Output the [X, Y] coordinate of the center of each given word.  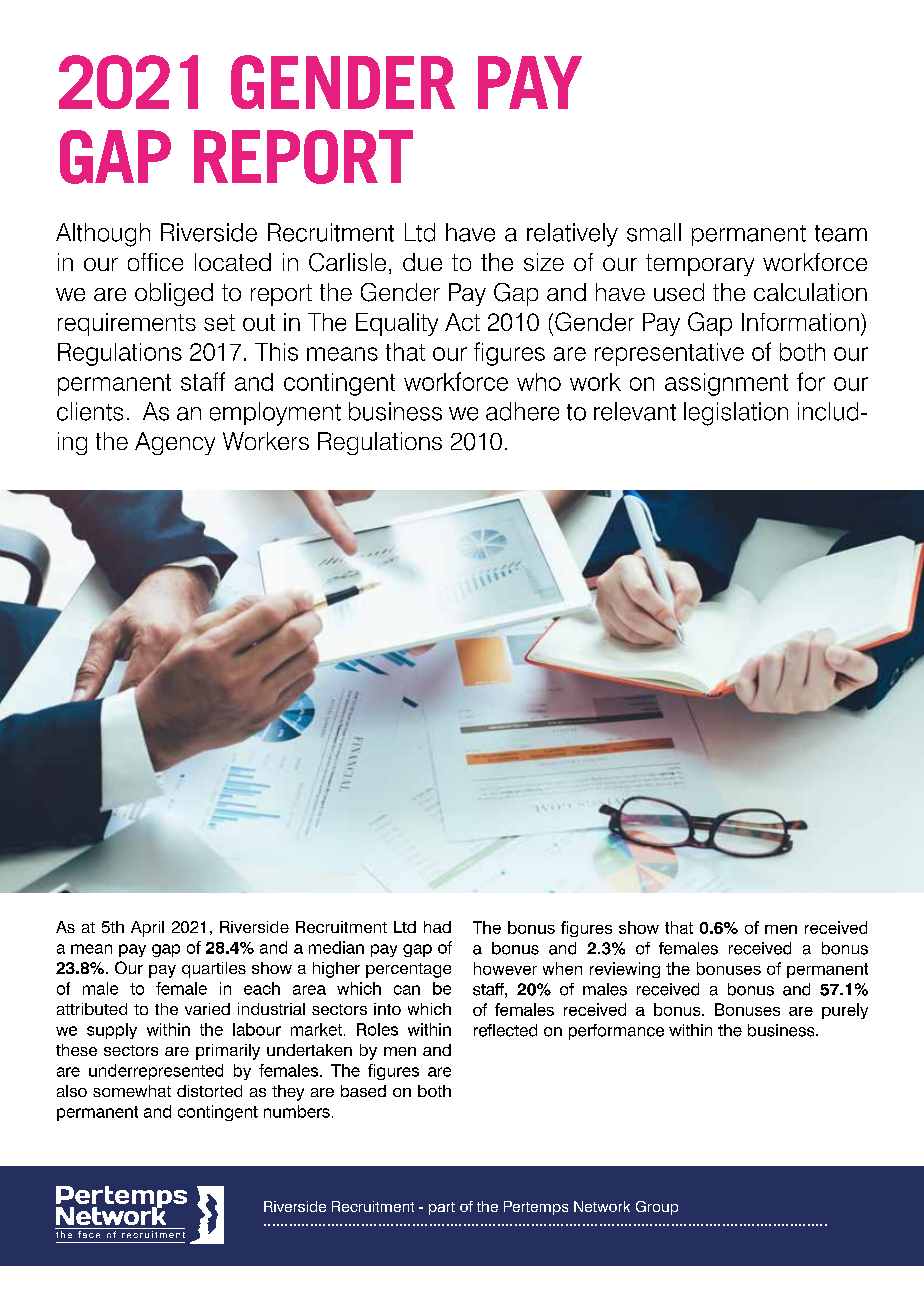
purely [845, 1011]
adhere [522, 411]
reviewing [625, 970]
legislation [736, 414]
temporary [700, 265]
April [147, 929]
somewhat [132, 1091]
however [505, 968]
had [437, 927]
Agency [175, 443]
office [155, 262]
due [422, 262]
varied [207, 1009]
